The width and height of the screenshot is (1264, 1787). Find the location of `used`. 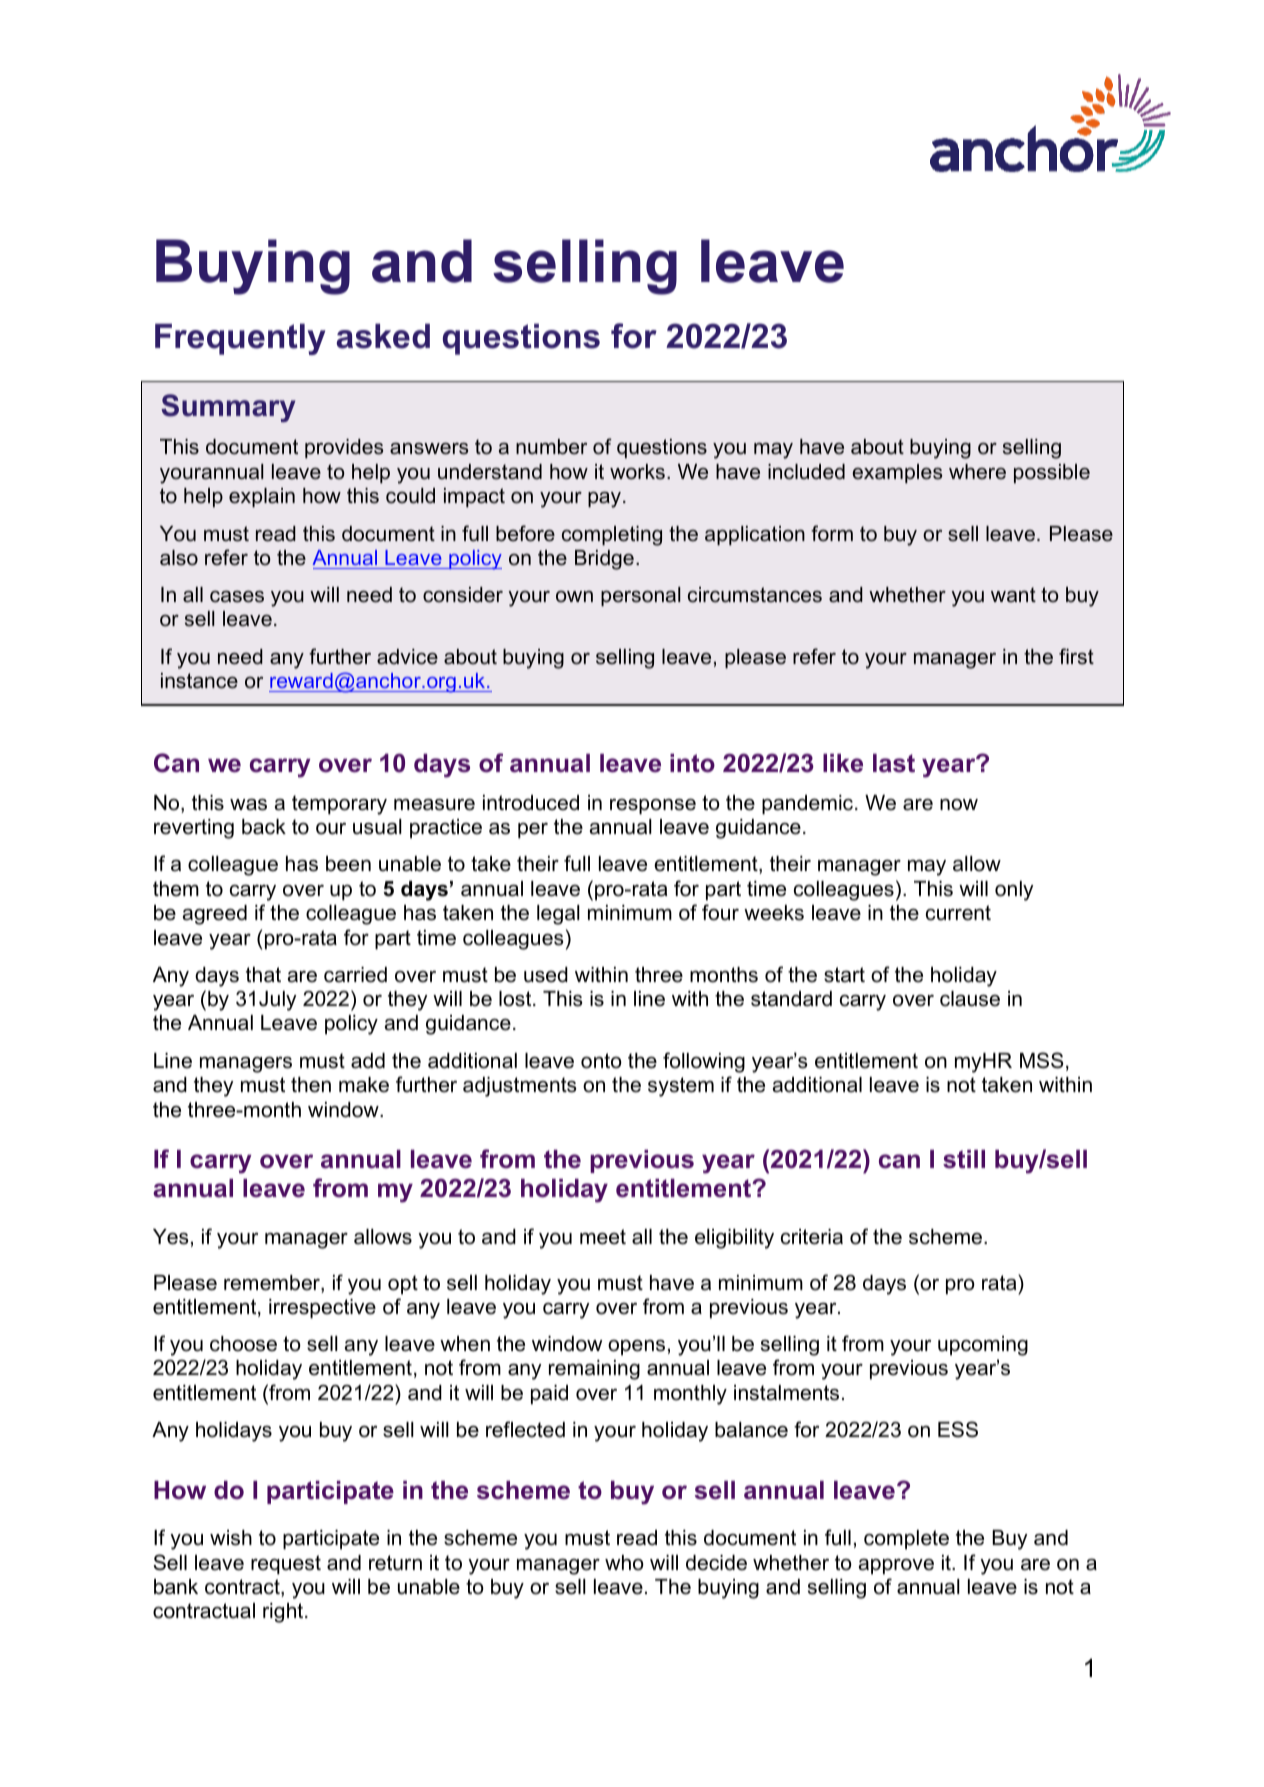

used is located at coordinates (546, 975).
